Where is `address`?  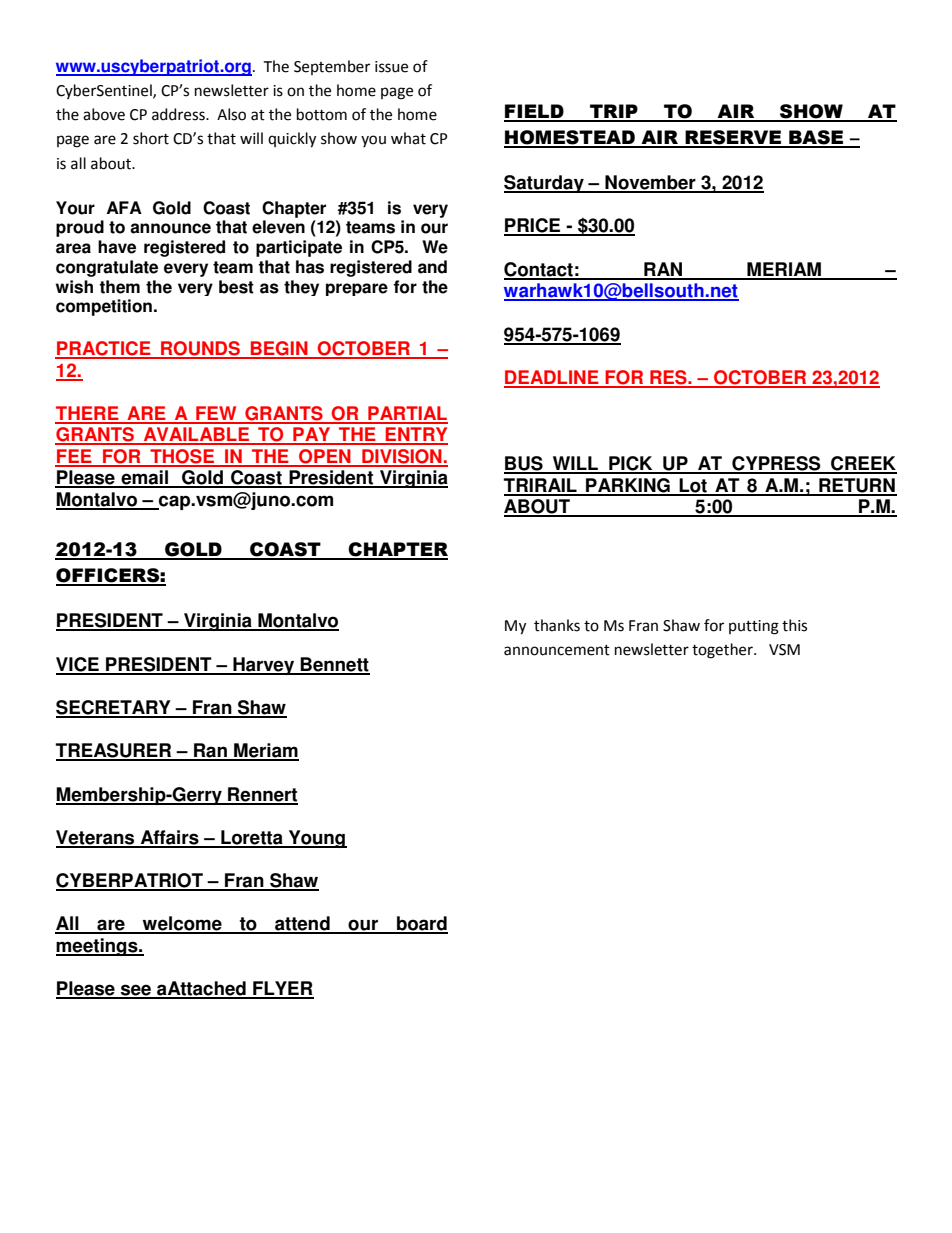
address is located at coordinates (179, 114).
